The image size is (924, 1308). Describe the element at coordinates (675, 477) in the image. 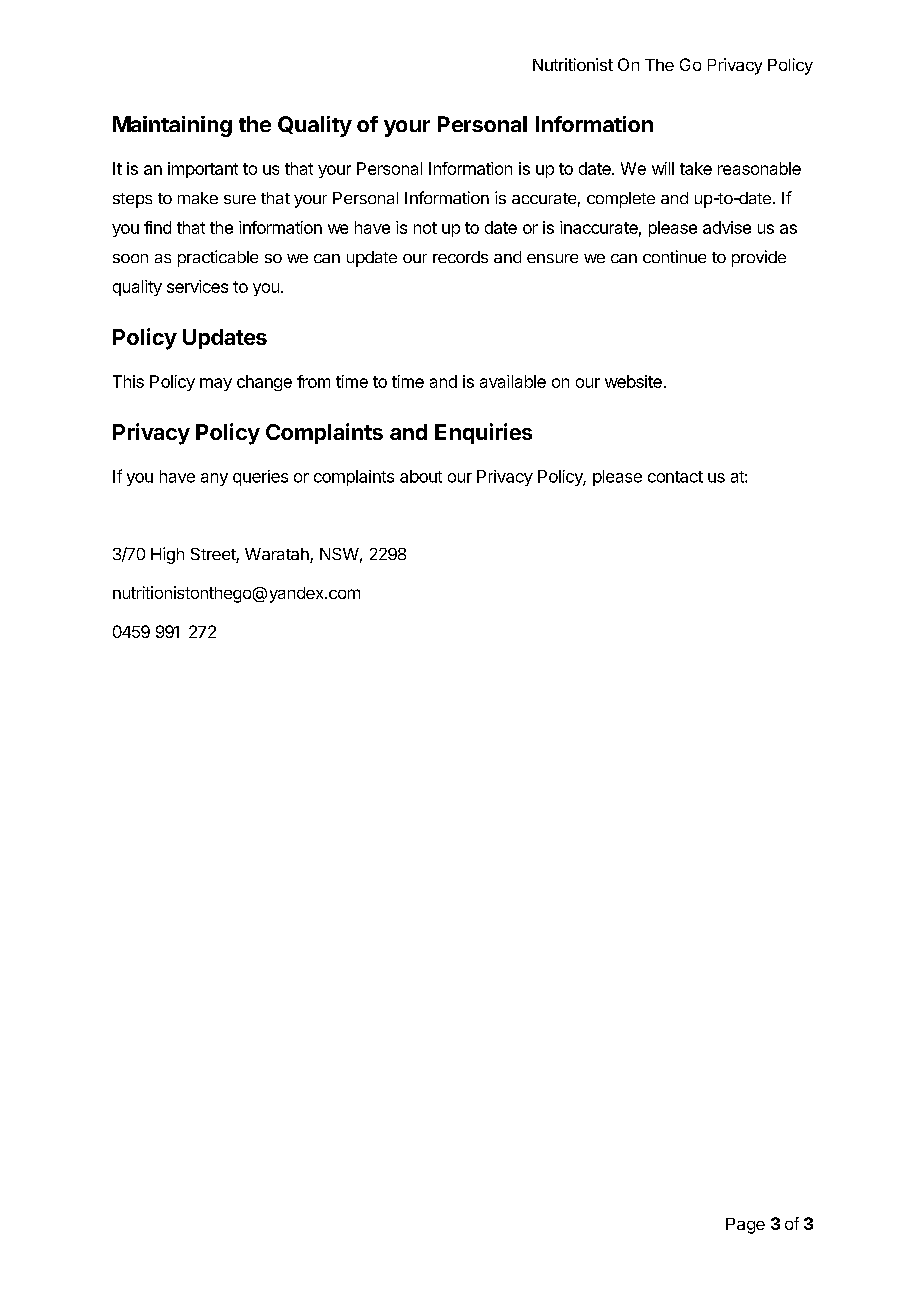

I see `contact` at that location.
